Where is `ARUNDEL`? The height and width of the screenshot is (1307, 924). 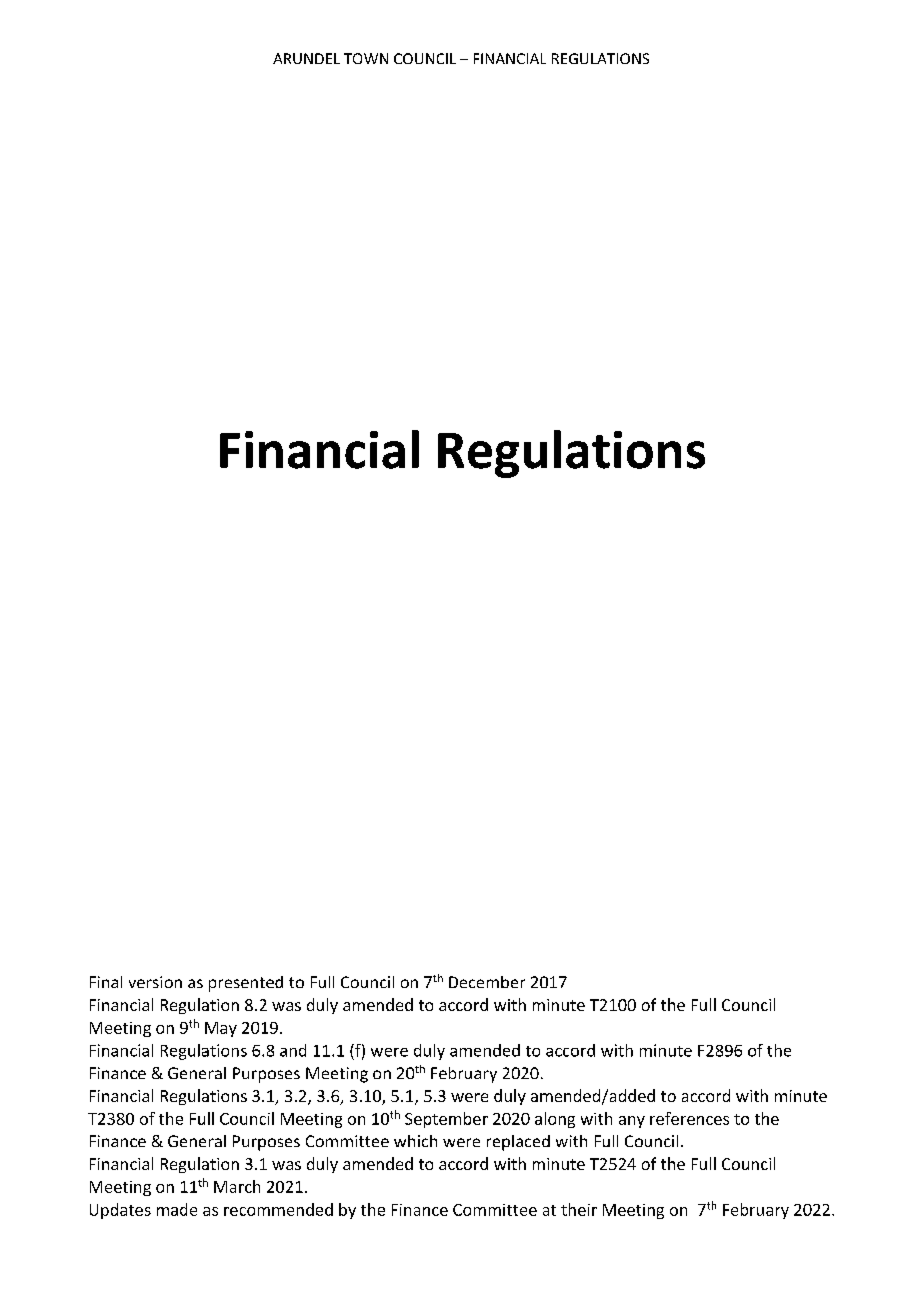 ARUNDEL is located at coordinates (306, 58).
